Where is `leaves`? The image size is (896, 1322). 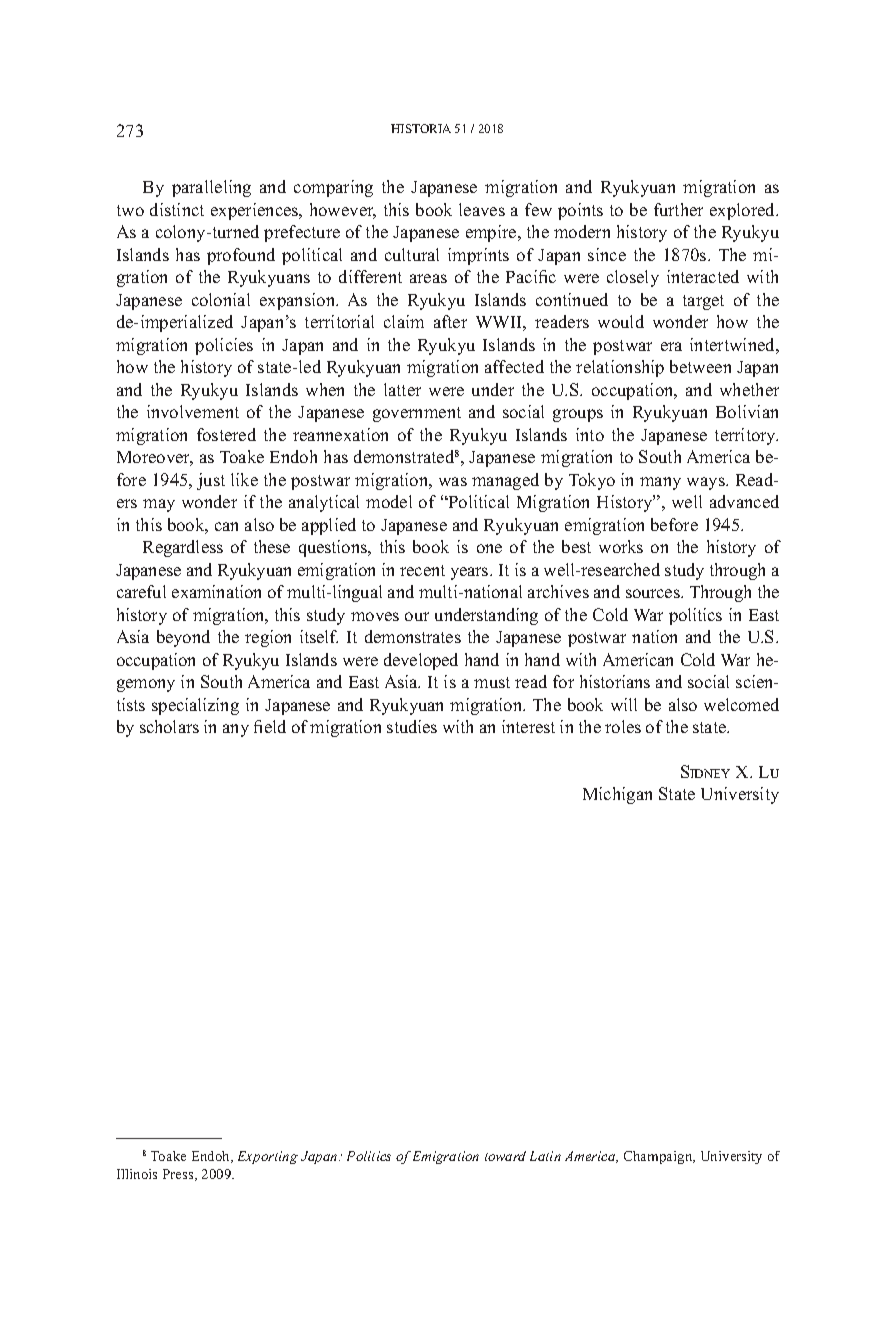
leaves is located at coordinates (482, 209).
